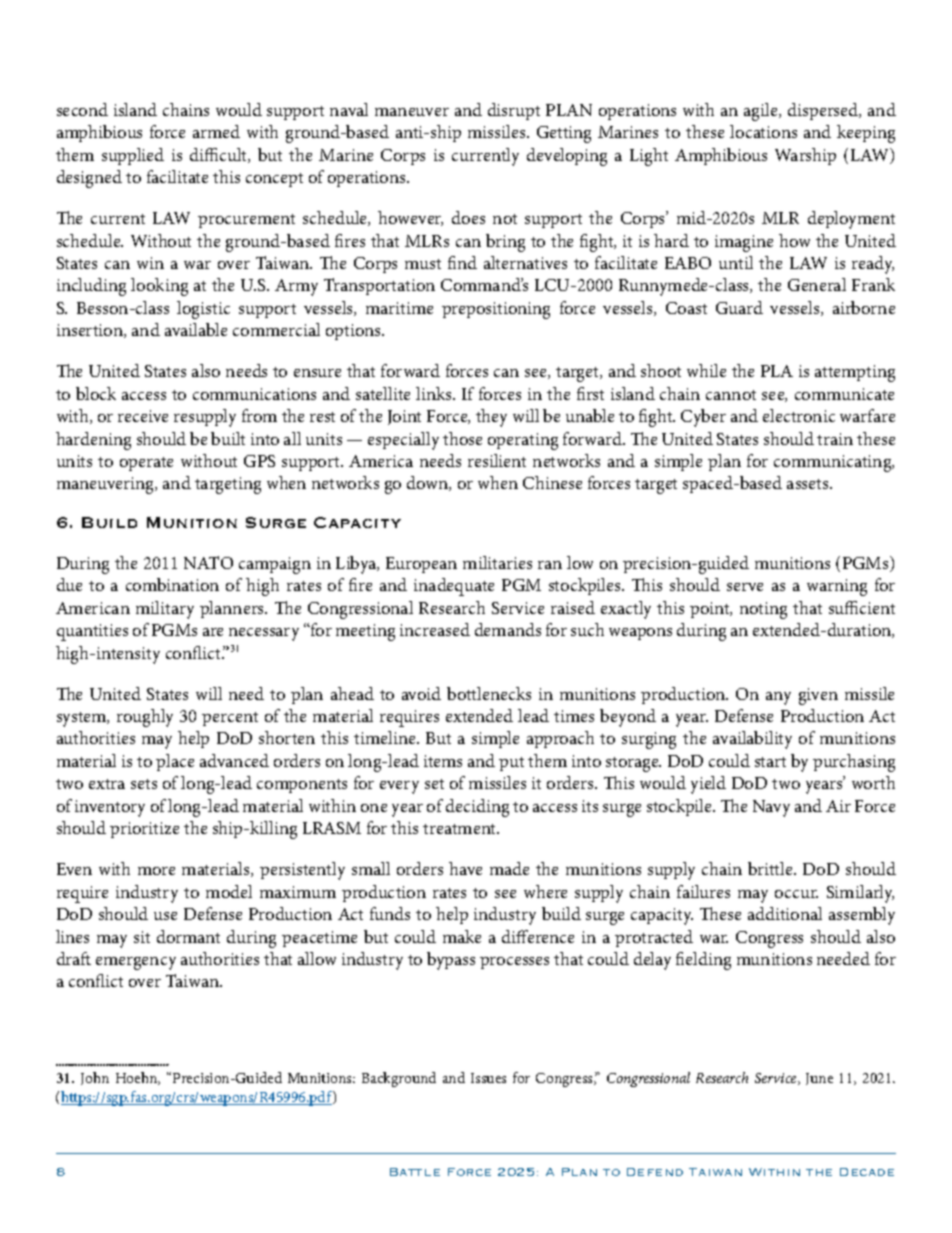  What do you see at coordinates (771, 808) in the page?
I see `Navy` at bounding box center [771, 808].
